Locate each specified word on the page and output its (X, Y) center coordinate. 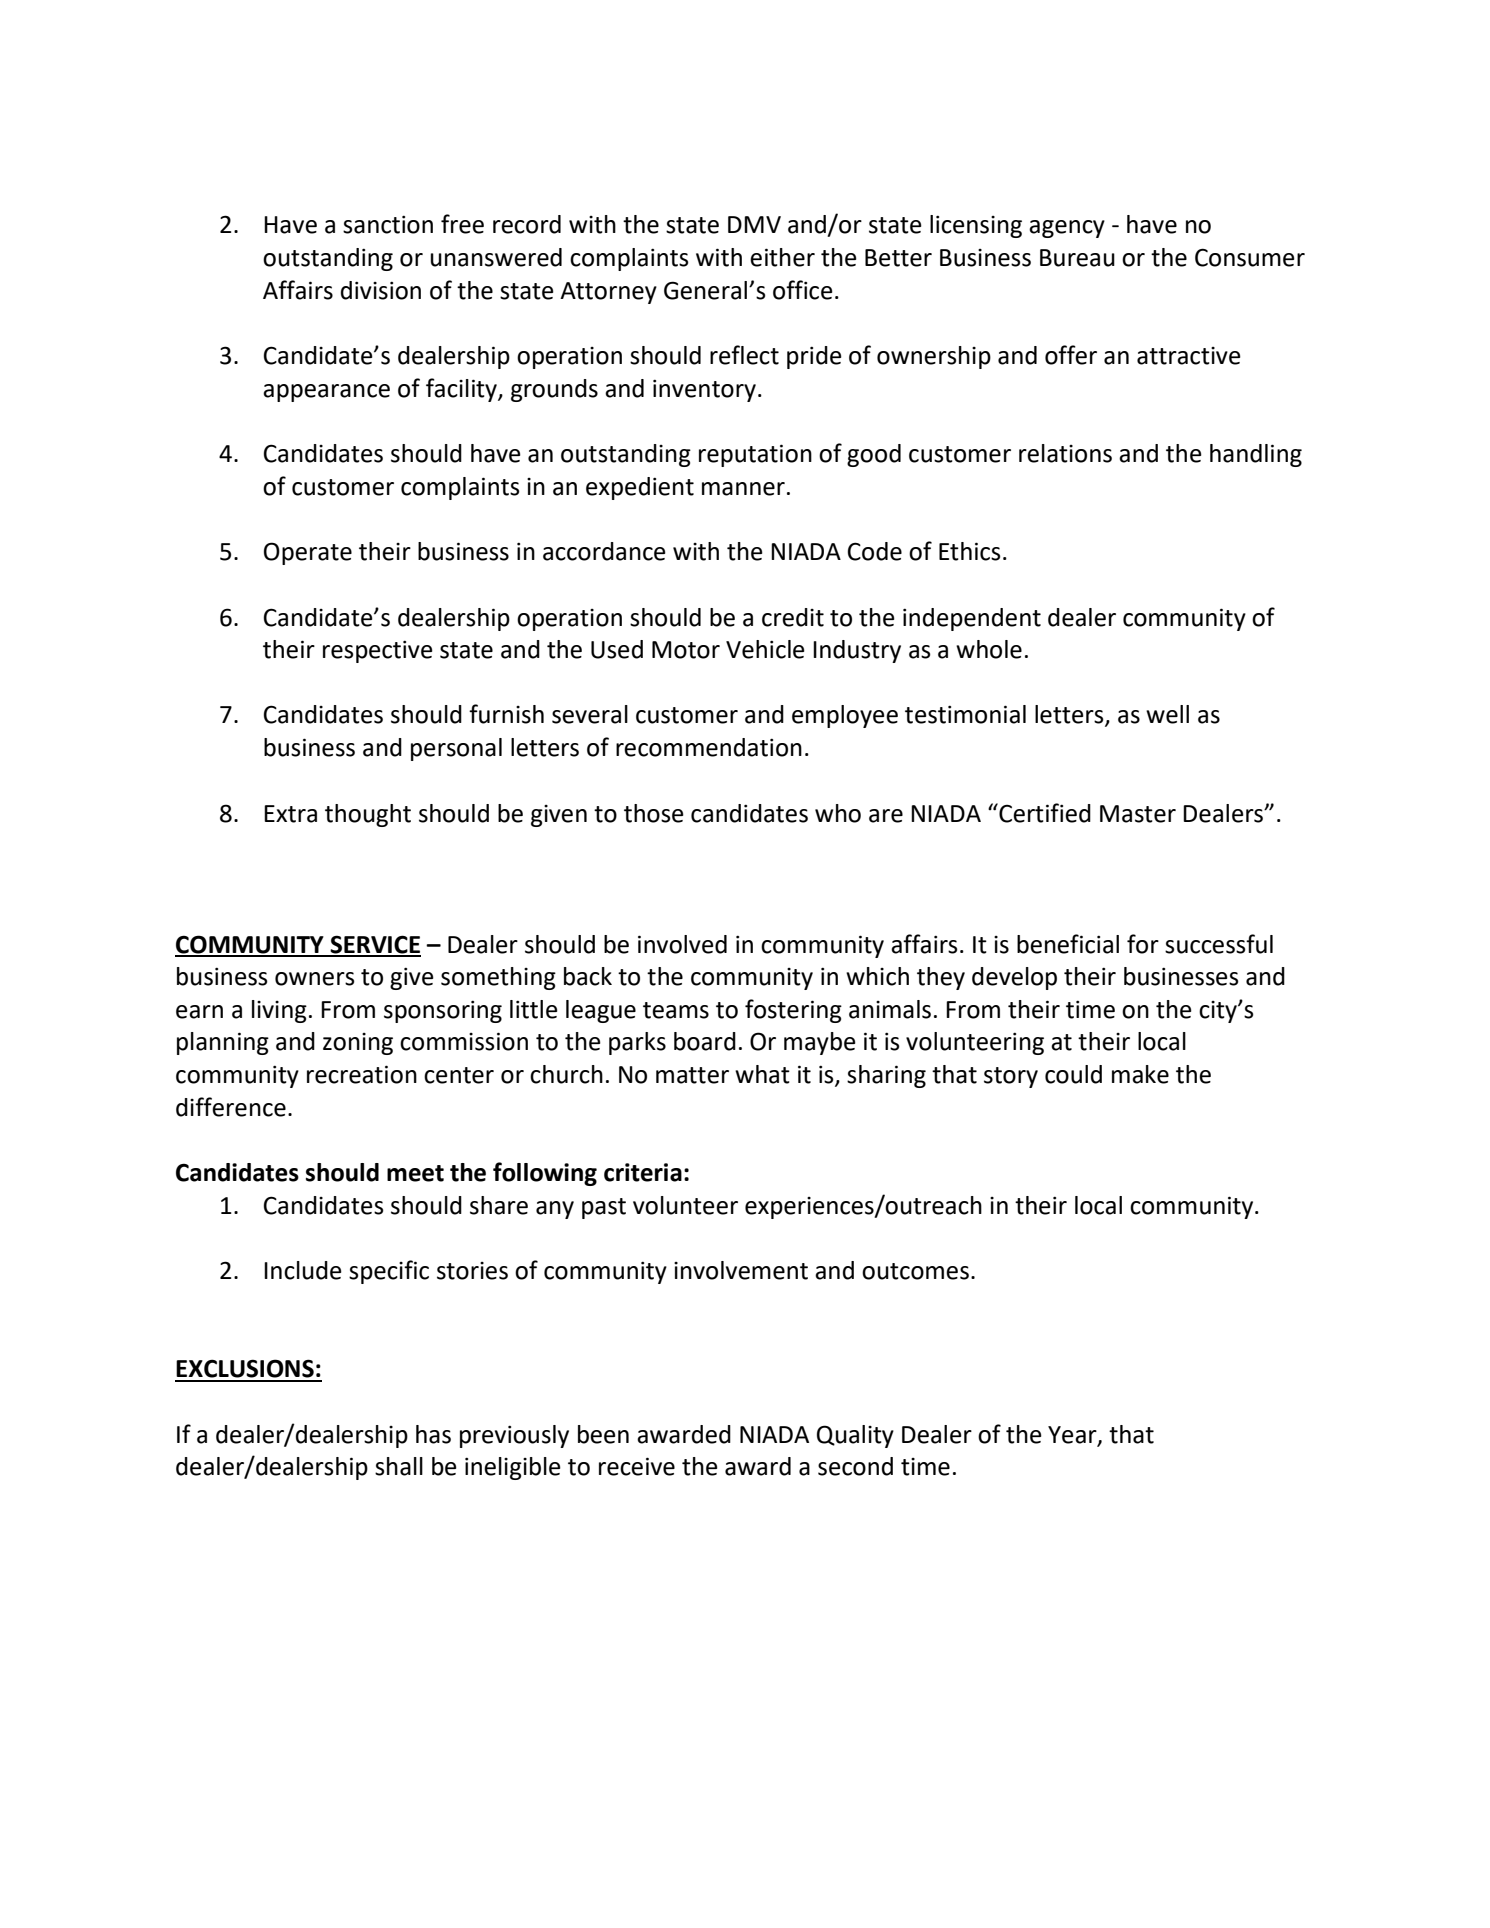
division (381, 290)
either (782, 257)
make (1140, 1074)
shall (399, 1466)
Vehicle (765, 649)
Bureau (1077, 258)
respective (378, 651)
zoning (358, 1044)
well (1167, 714)
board (705, 1041)
